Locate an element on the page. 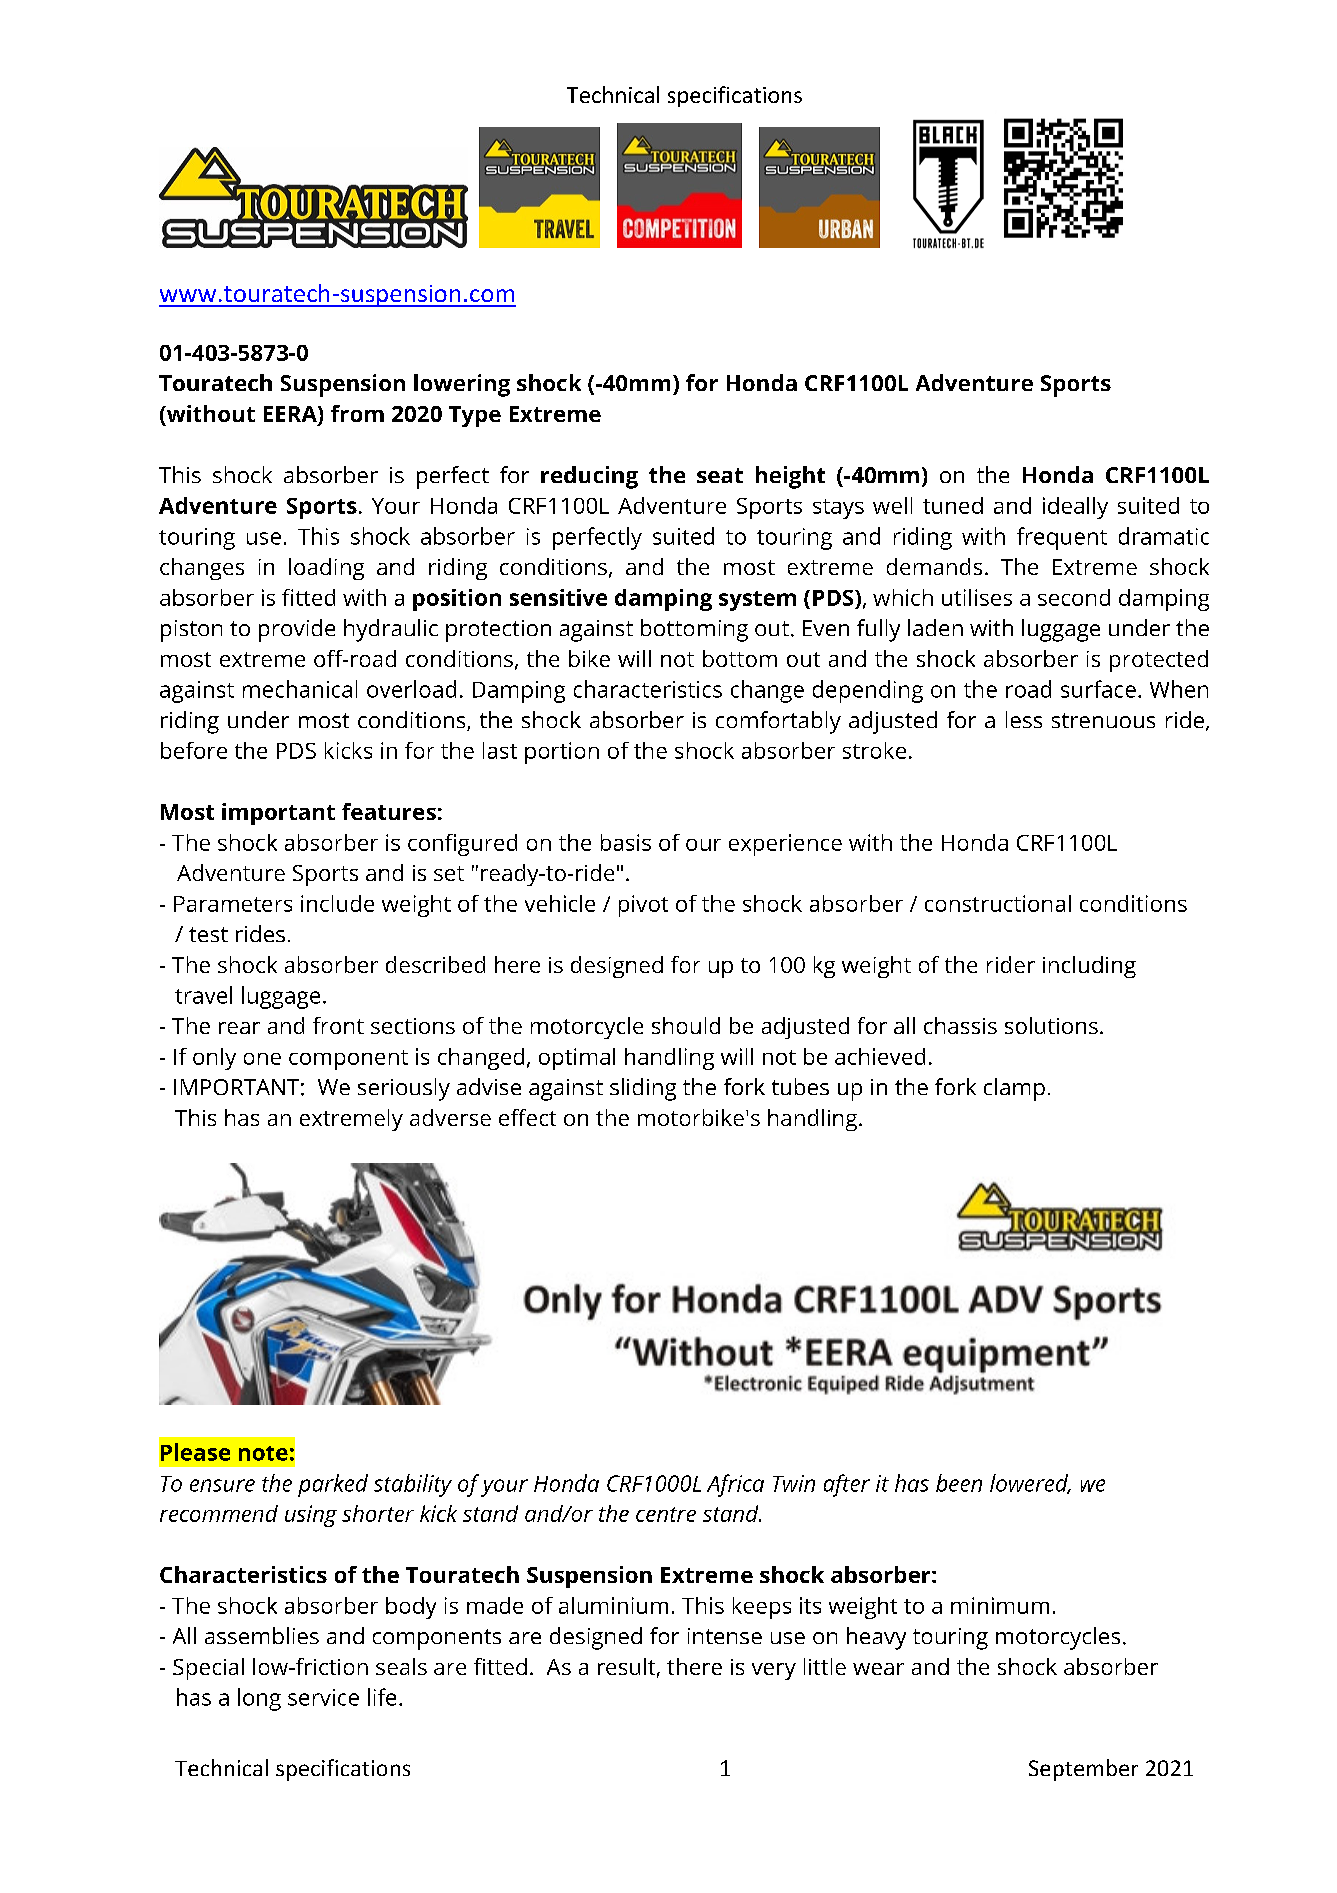 This document has width=1337, height=1893. seat is located at coordinates (720, 475).
